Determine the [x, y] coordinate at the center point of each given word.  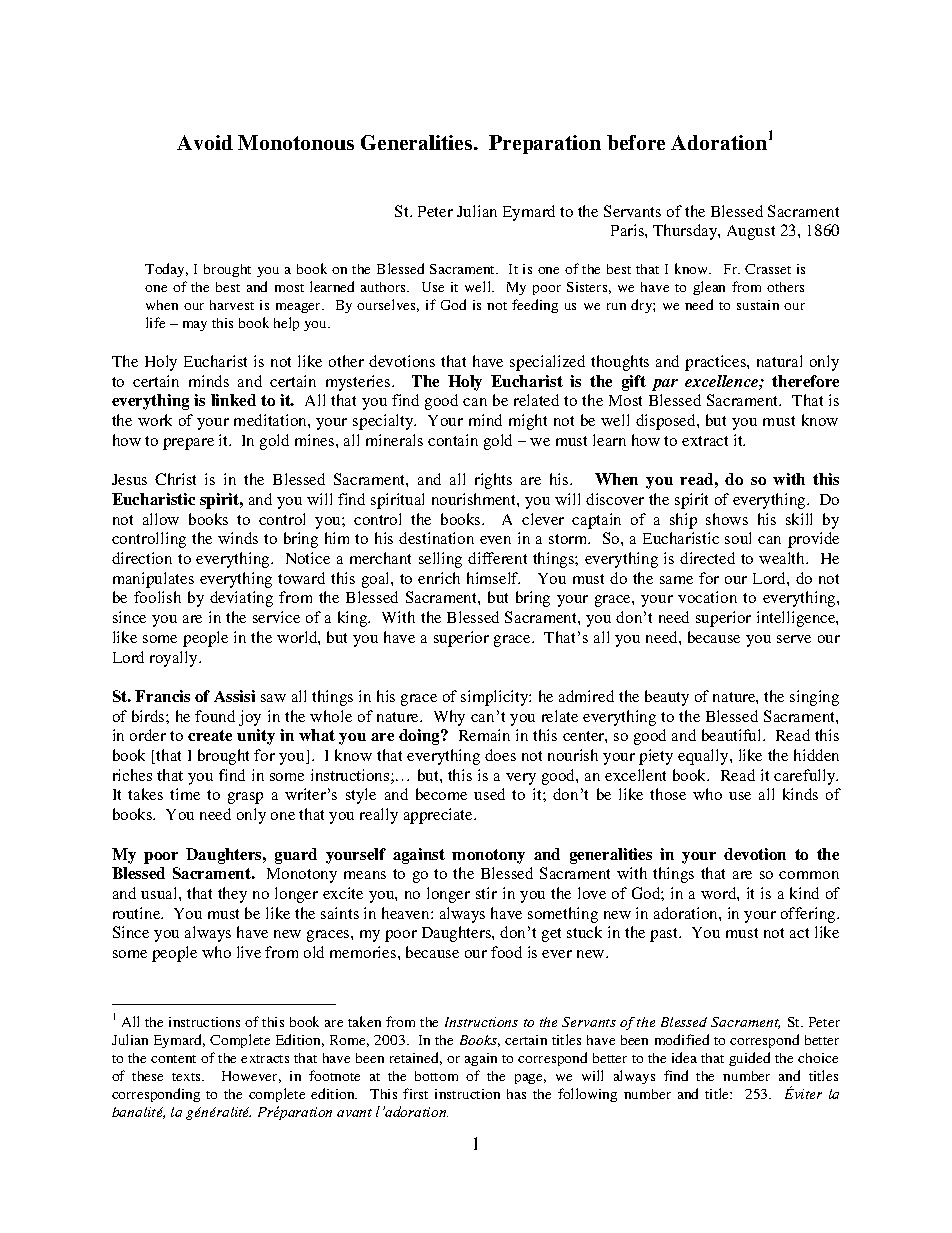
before [636, 142]
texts [187, 1077]
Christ [175, 479]
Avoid [205, 142]
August [751, 232]
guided [749, 1059]
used [489, 794]
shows [727, 519]
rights [493, 481]
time [185, 794]
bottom [436, 1076]
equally [704, 757]
